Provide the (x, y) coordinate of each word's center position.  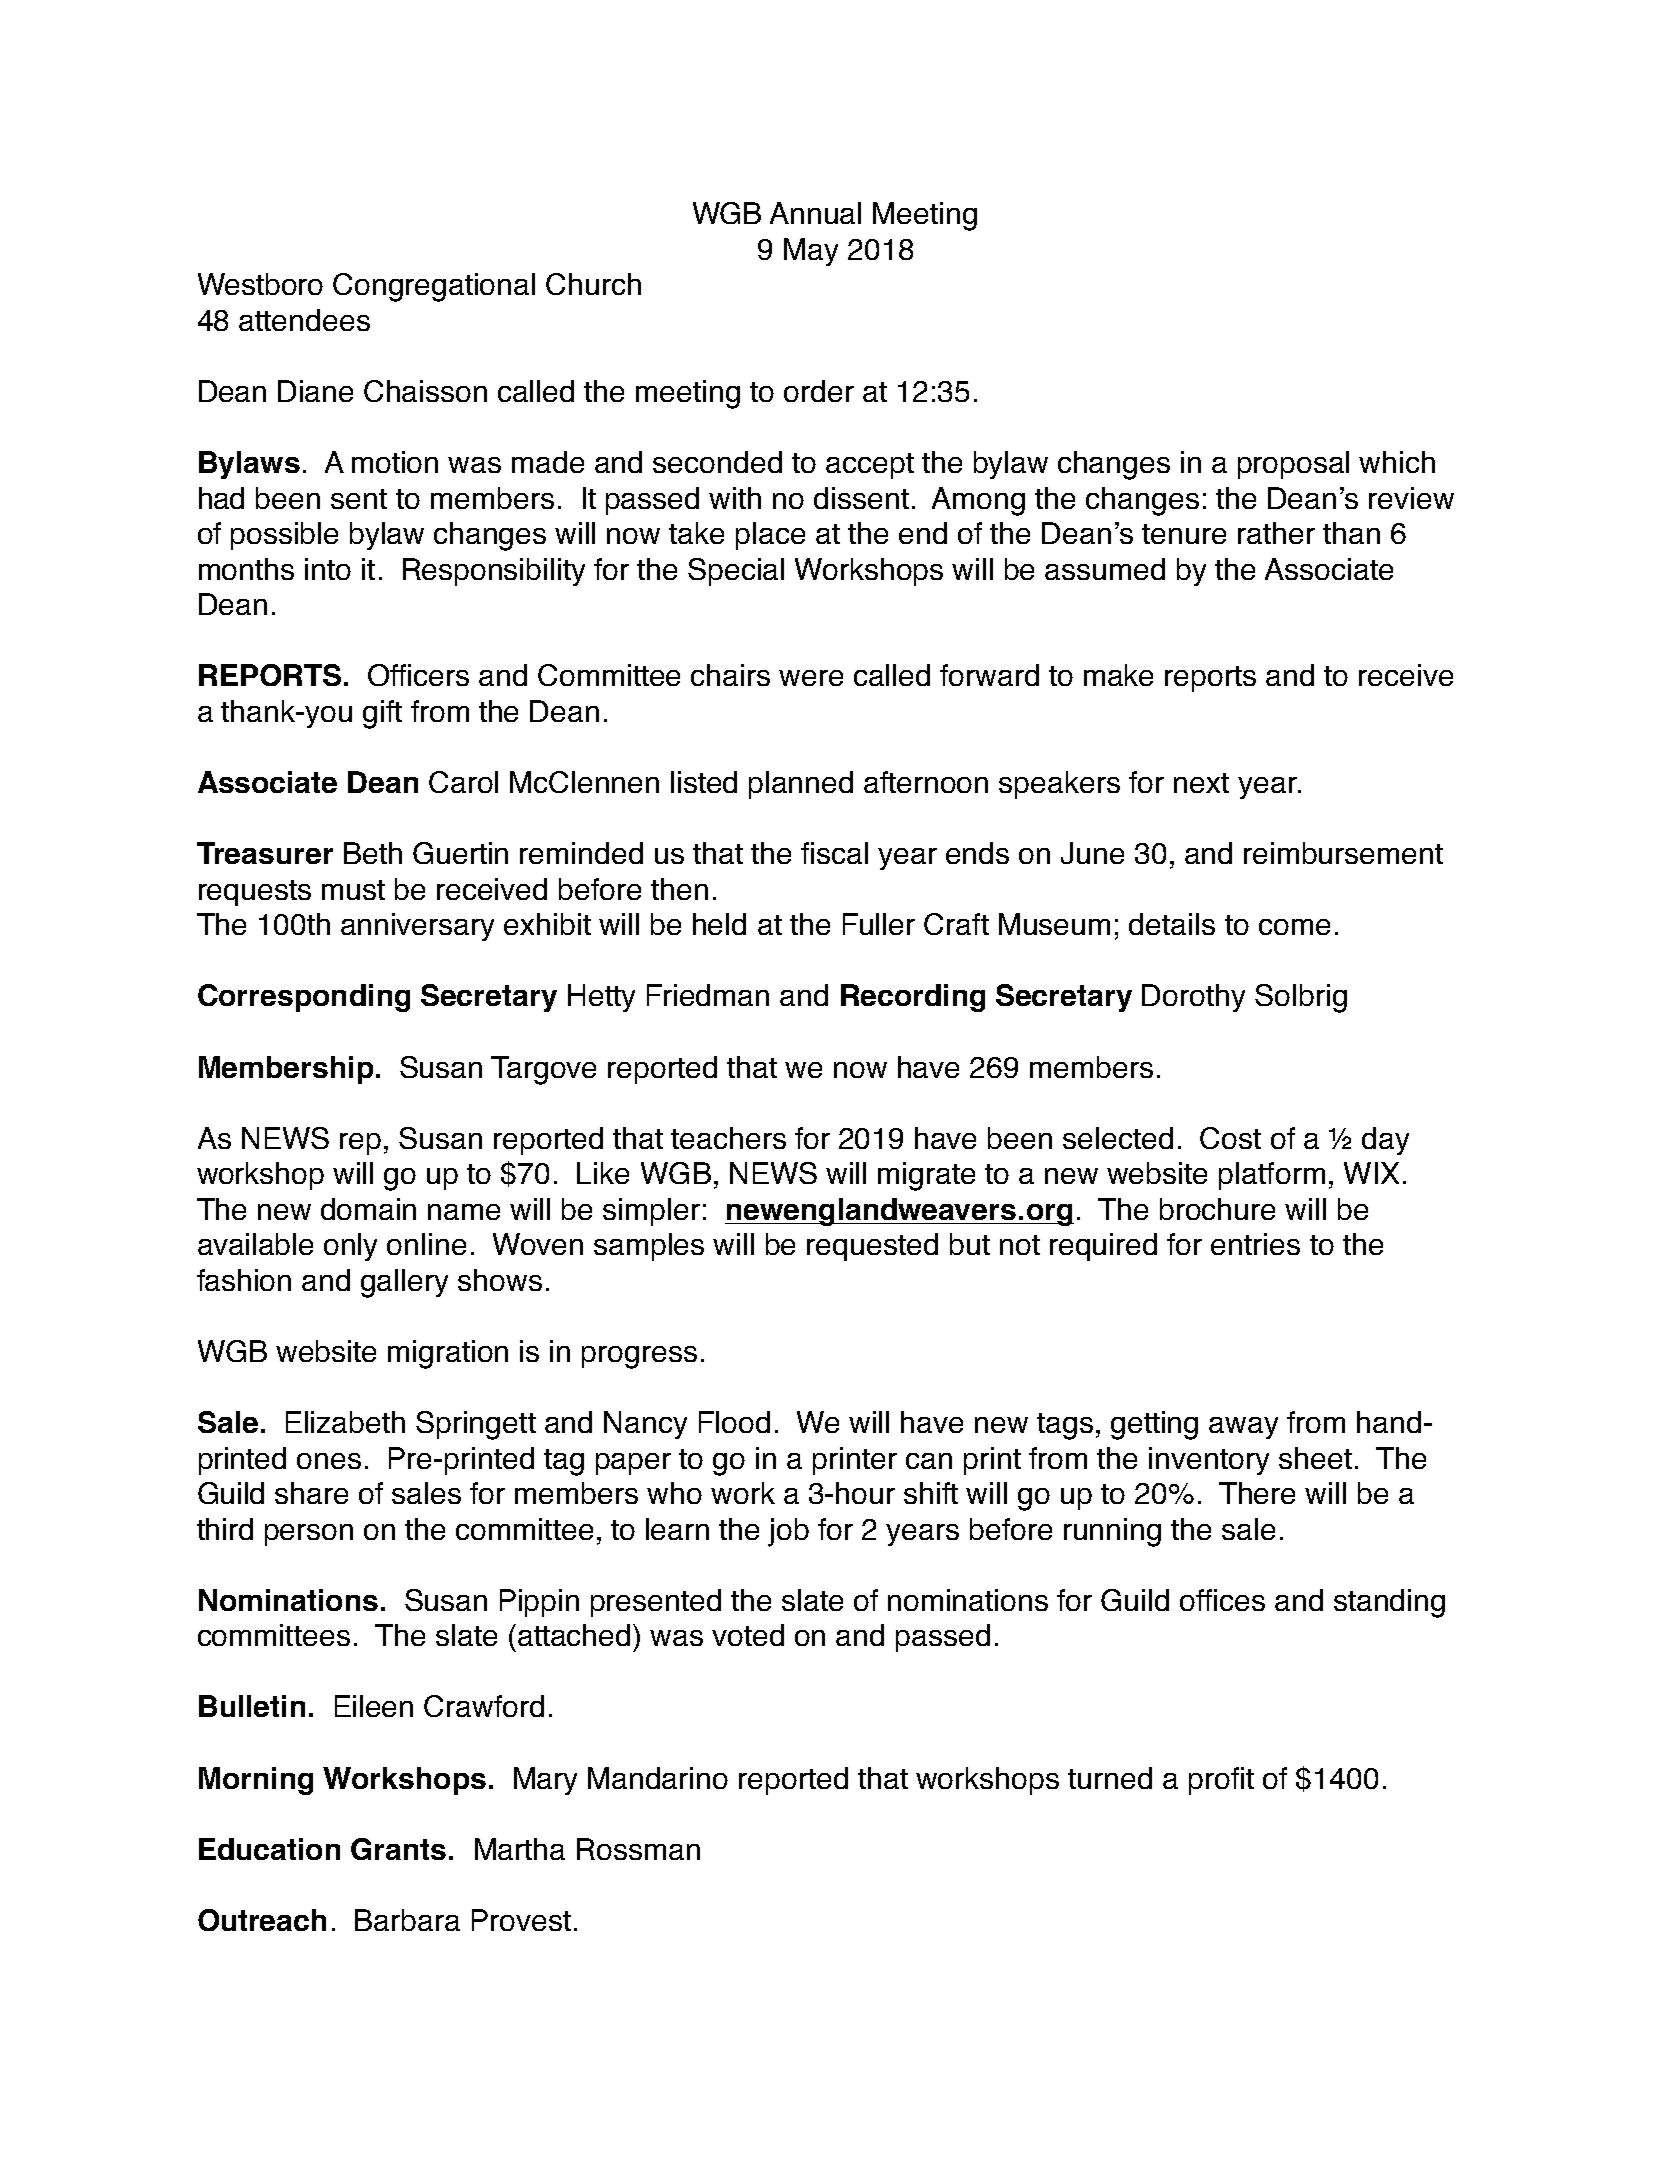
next (1201, 783)
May (811, 252)
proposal (1293, 465)
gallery (404, 1283)
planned (801, 785)
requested (872, 1247)
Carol (463, 782)
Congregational (434, 287)
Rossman (638, 1849)
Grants (398, 1849)
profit (1221, 1781)
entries (1255, 1244)
